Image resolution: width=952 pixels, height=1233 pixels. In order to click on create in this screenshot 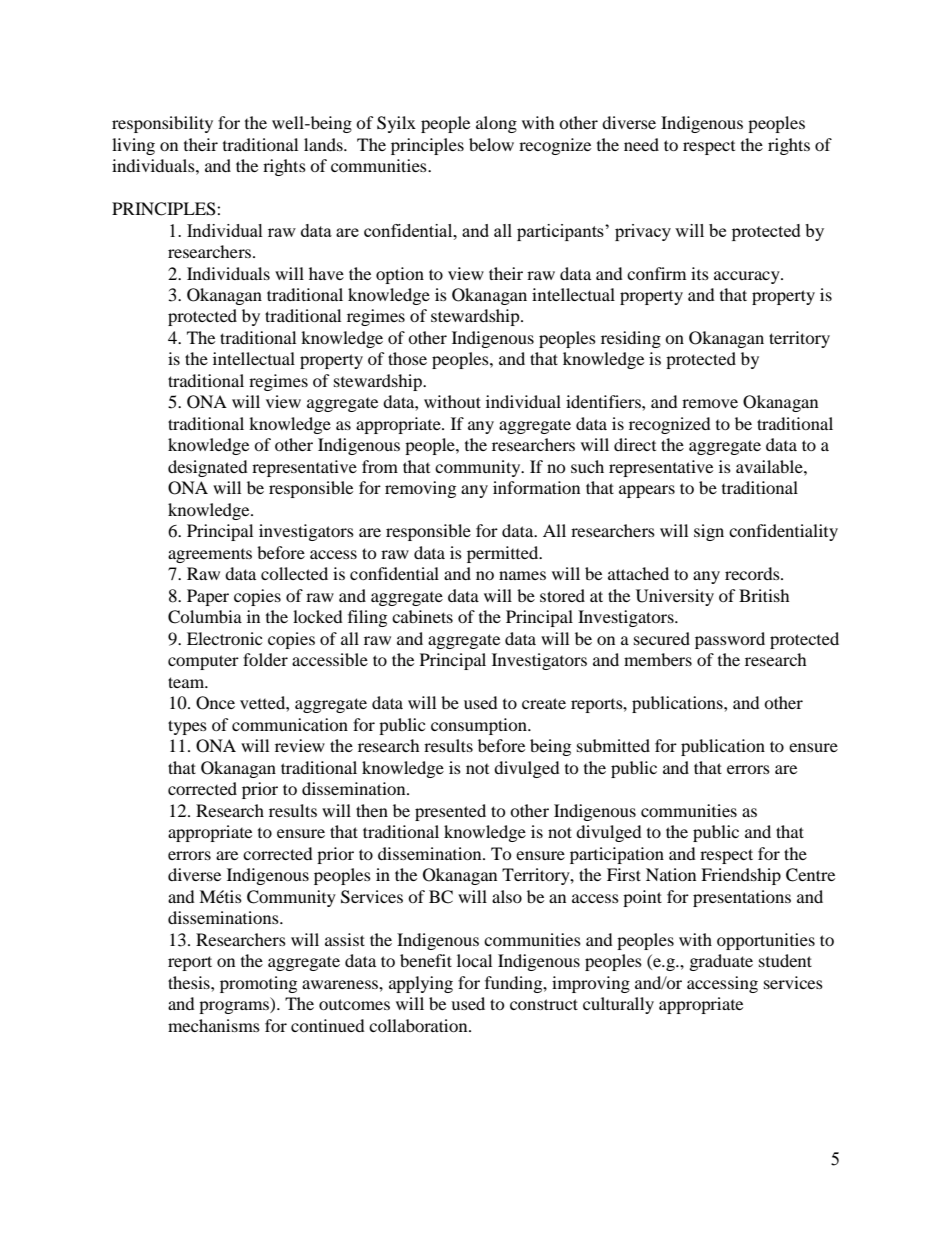, I will do `click(544, 703)`.
